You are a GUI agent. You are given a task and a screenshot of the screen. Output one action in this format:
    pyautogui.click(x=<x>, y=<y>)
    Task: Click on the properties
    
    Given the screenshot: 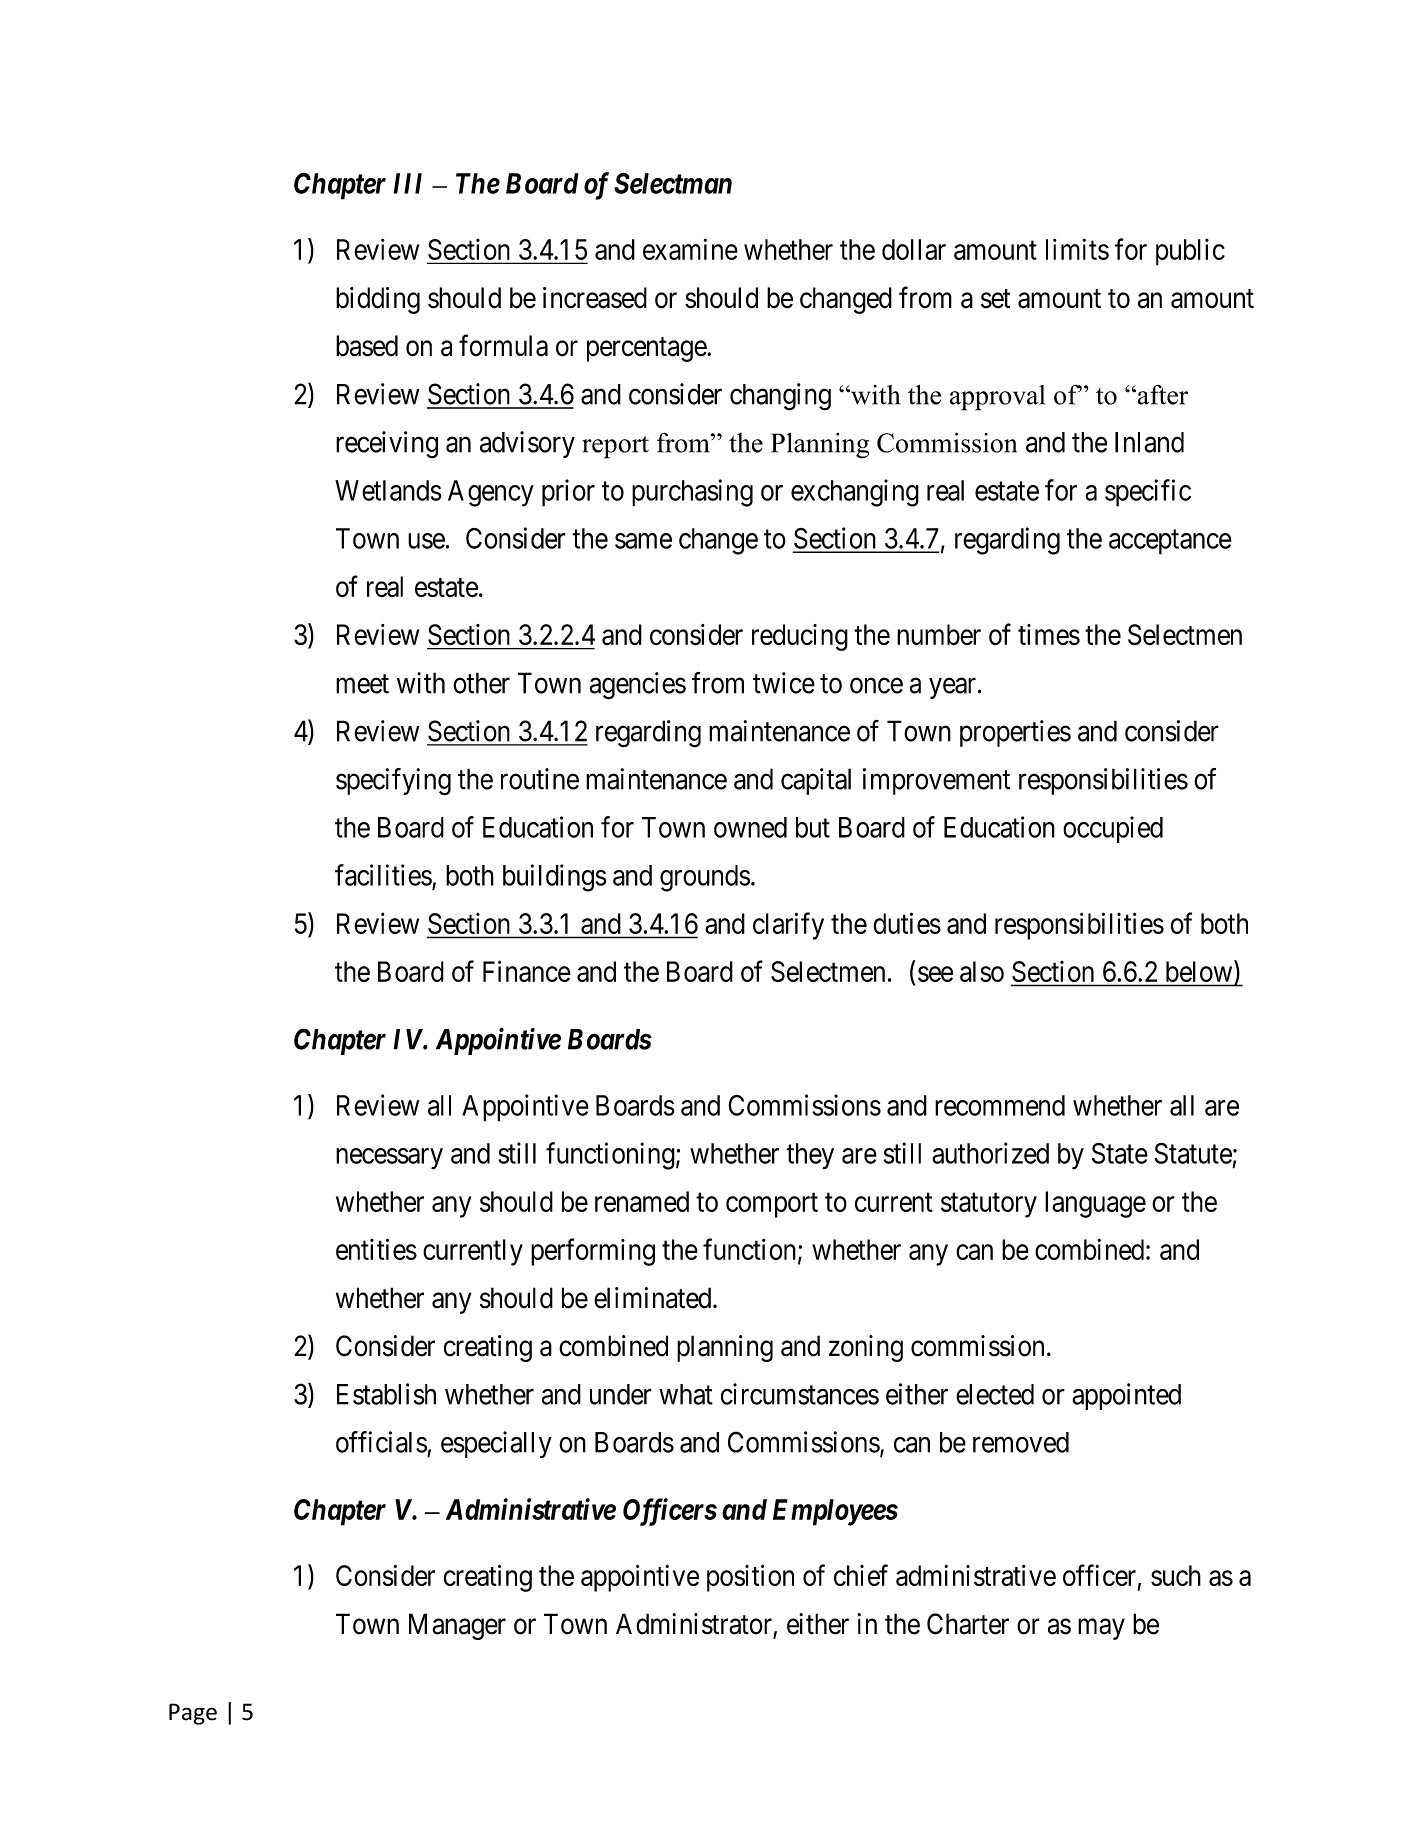 What is the action you would take?
    pyautogui.click(x=1015, y=733)
